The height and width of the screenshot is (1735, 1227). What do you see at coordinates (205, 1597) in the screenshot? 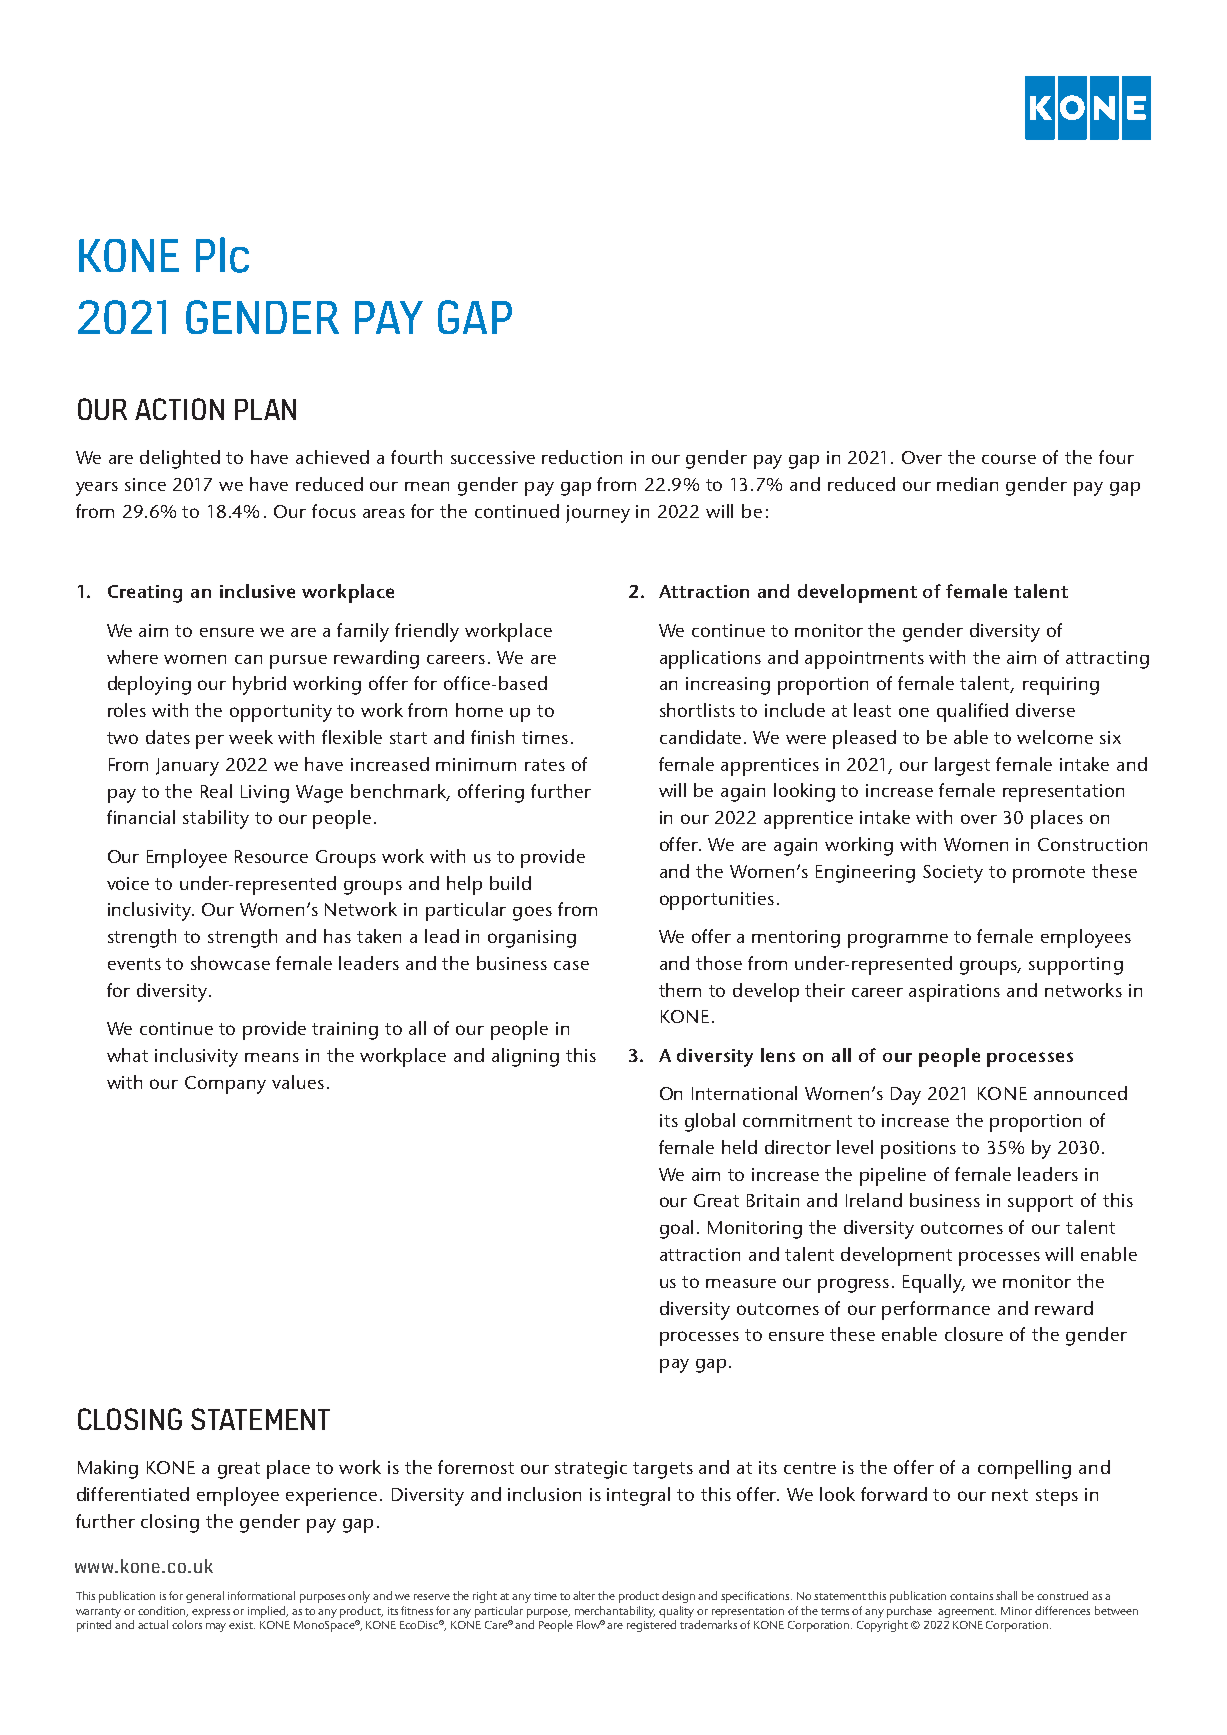
I see `general` at bounding box center [205, 1597].
